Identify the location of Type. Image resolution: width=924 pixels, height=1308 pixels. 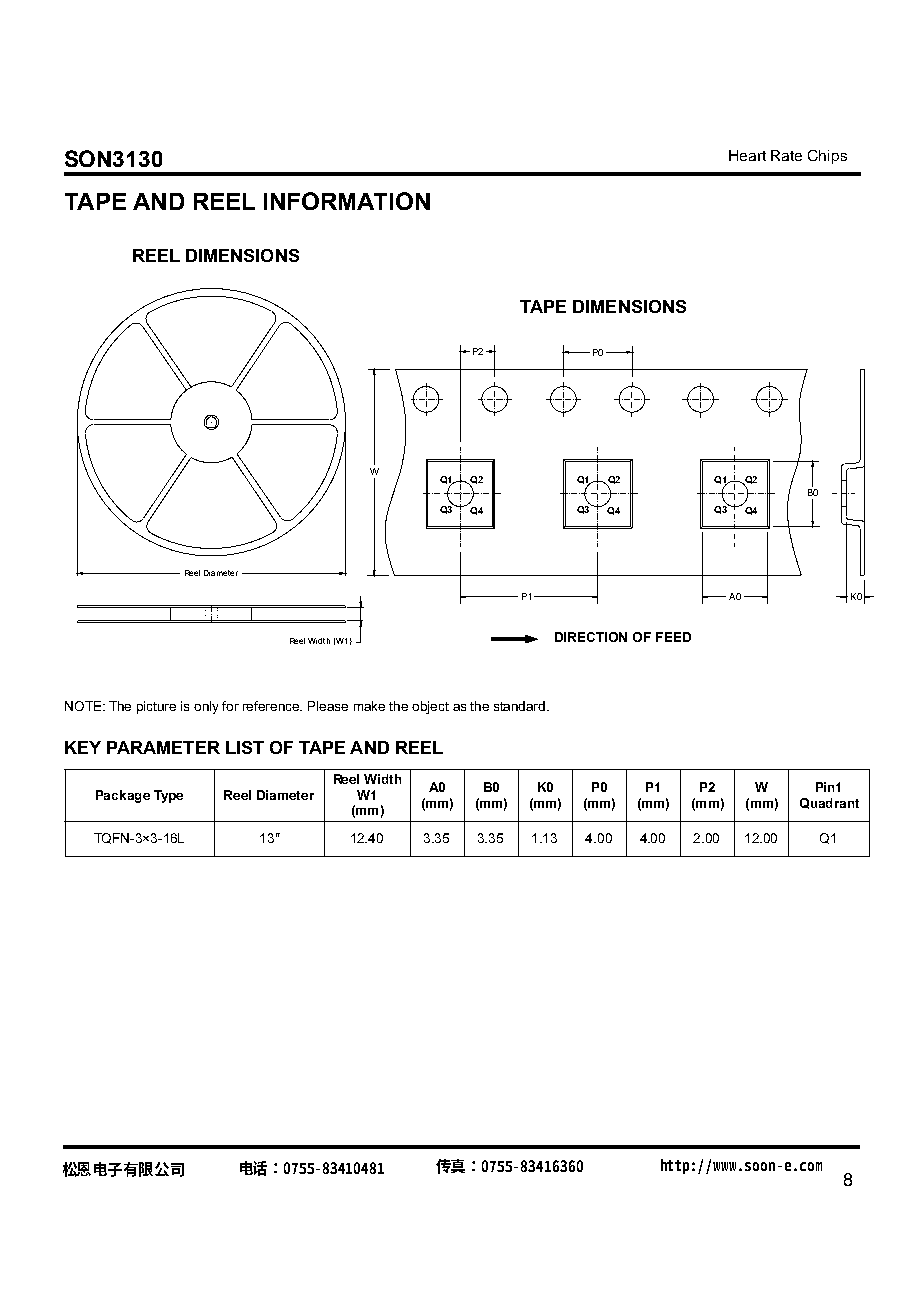
(168, 796).
